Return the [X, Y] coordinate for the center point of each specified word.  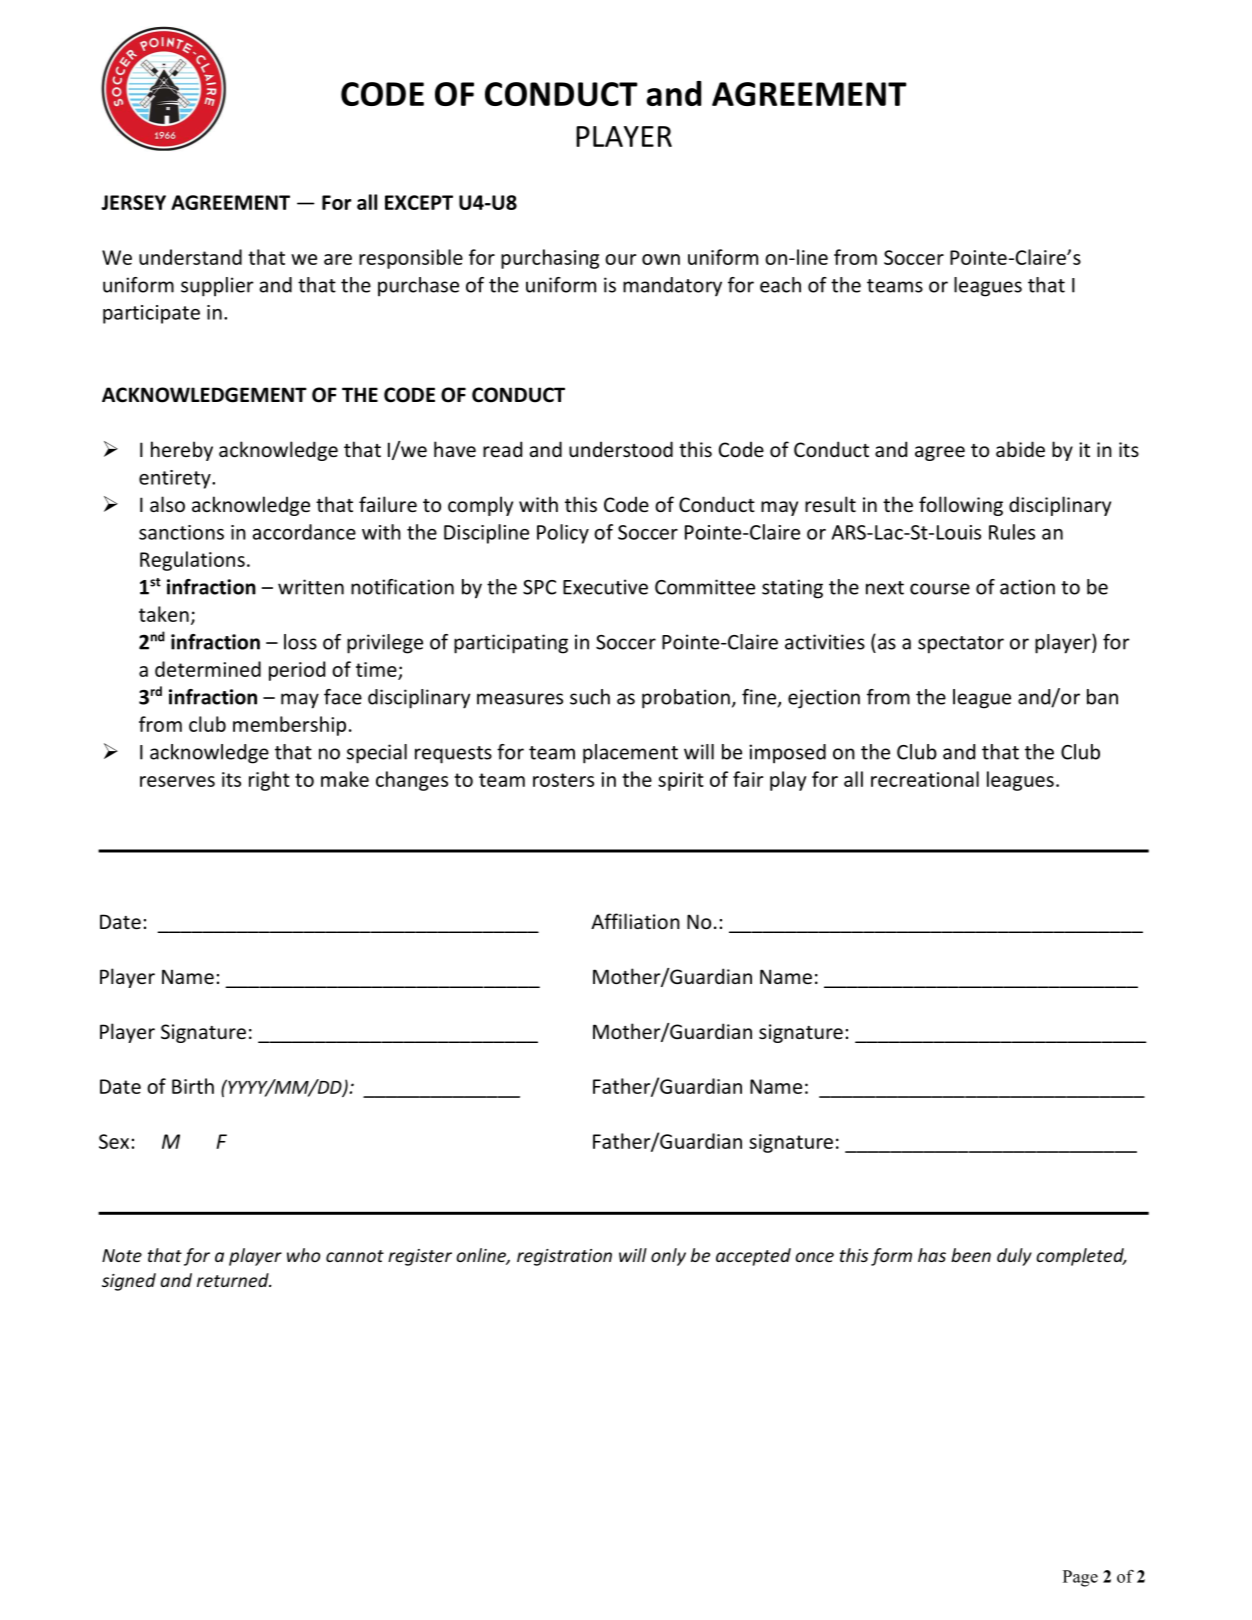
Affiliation [635, 921]
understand [190, 257]
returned [234, 1280]
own [661, 259]
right [269, 781]
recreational [925, 779]
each [780, 285]
